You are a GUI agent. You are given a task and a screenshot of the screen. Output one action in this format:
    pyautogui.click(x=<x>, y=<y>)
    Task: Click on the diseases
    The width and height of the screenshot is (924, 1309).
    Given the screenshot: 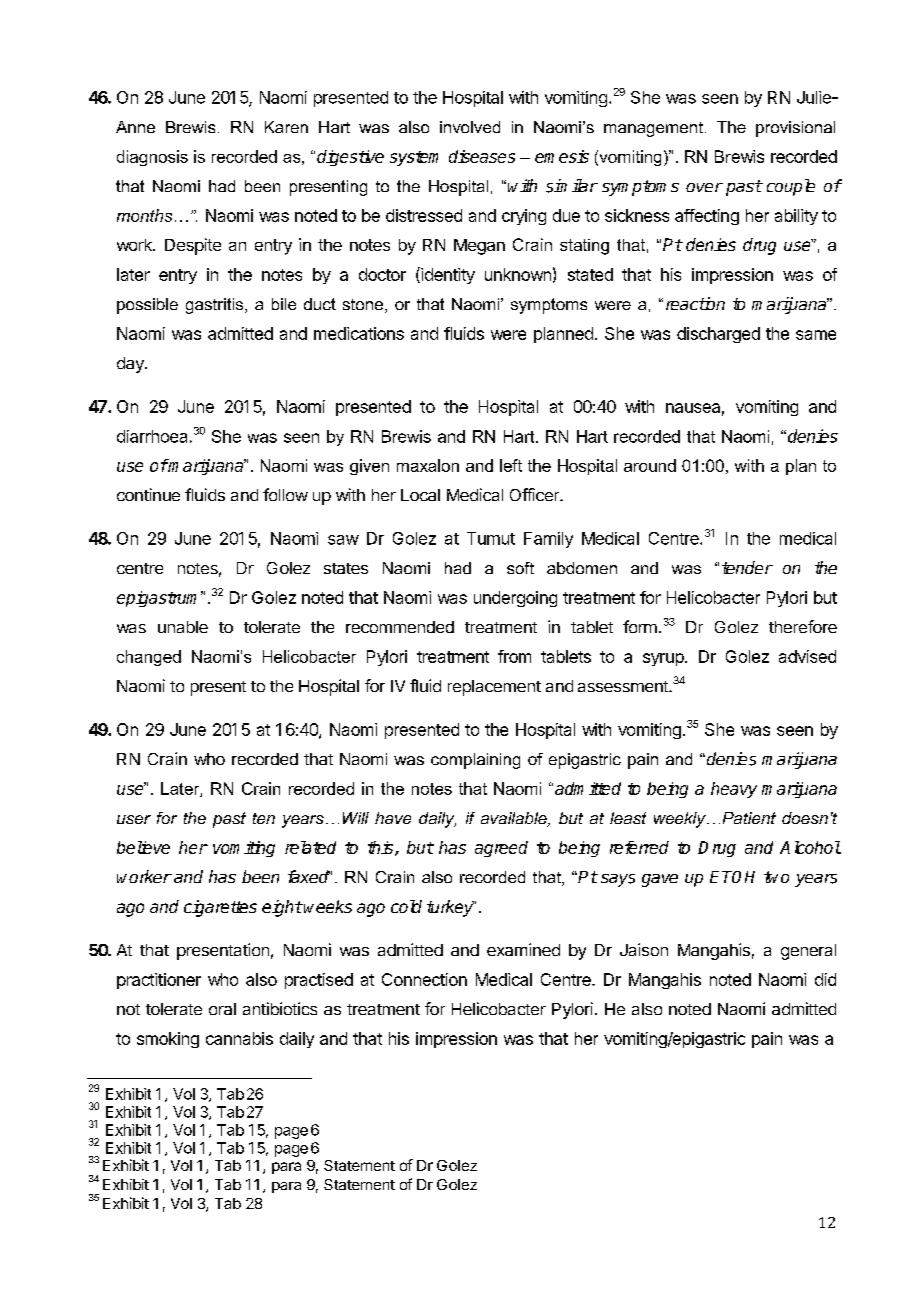 What is the action you would take?
    pyautogui.click(x=482, y=156)
